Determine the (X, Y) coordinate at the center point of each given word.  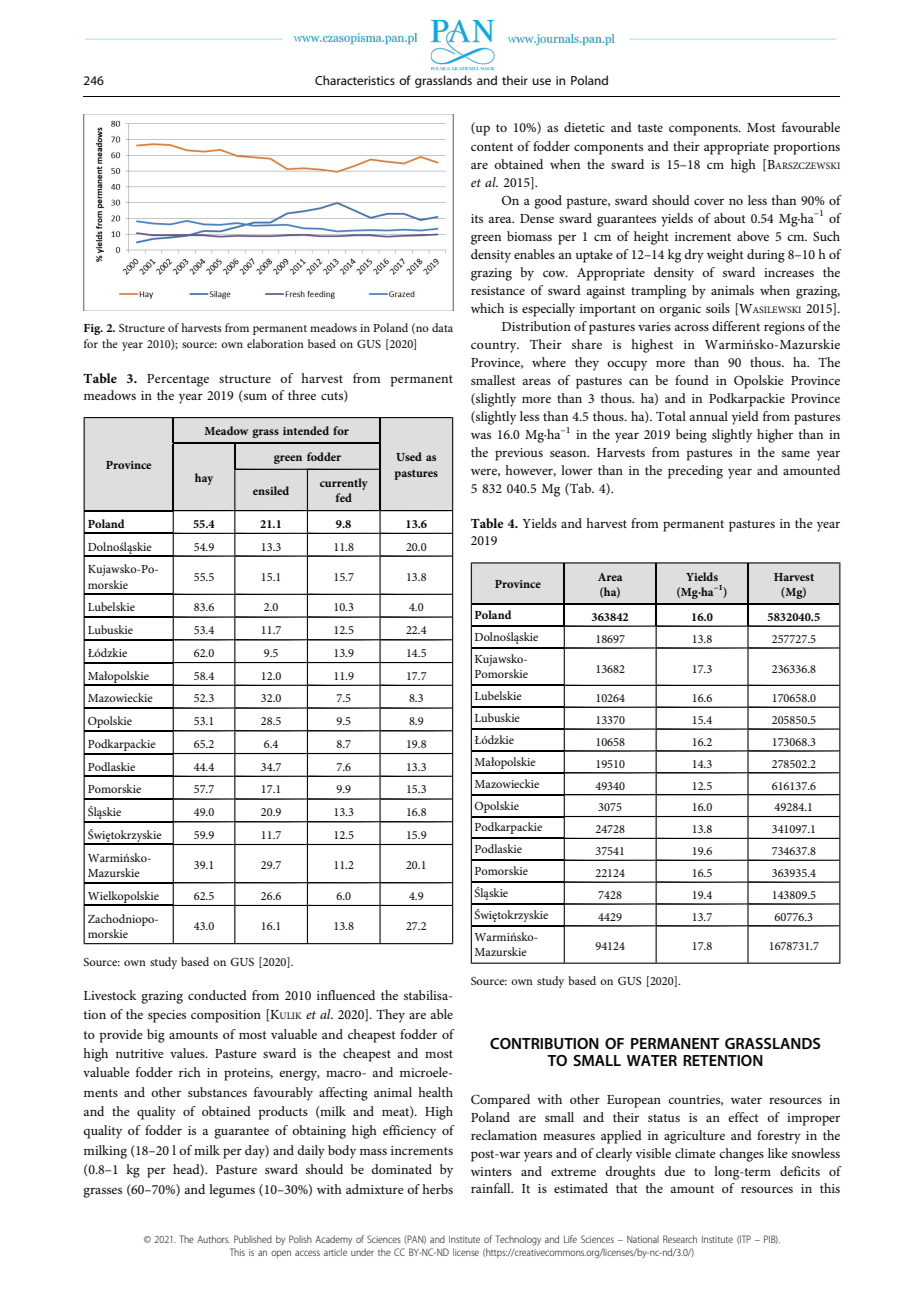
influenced (346, 995)
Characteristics (355, 80)
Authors (213, 1239)
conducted (217, 995)
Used (409, 456)
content (492, 147)
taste (650, 128)
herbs (437, 1189)
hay (204, 479)
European (634, 1101)
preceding (695, 472)
